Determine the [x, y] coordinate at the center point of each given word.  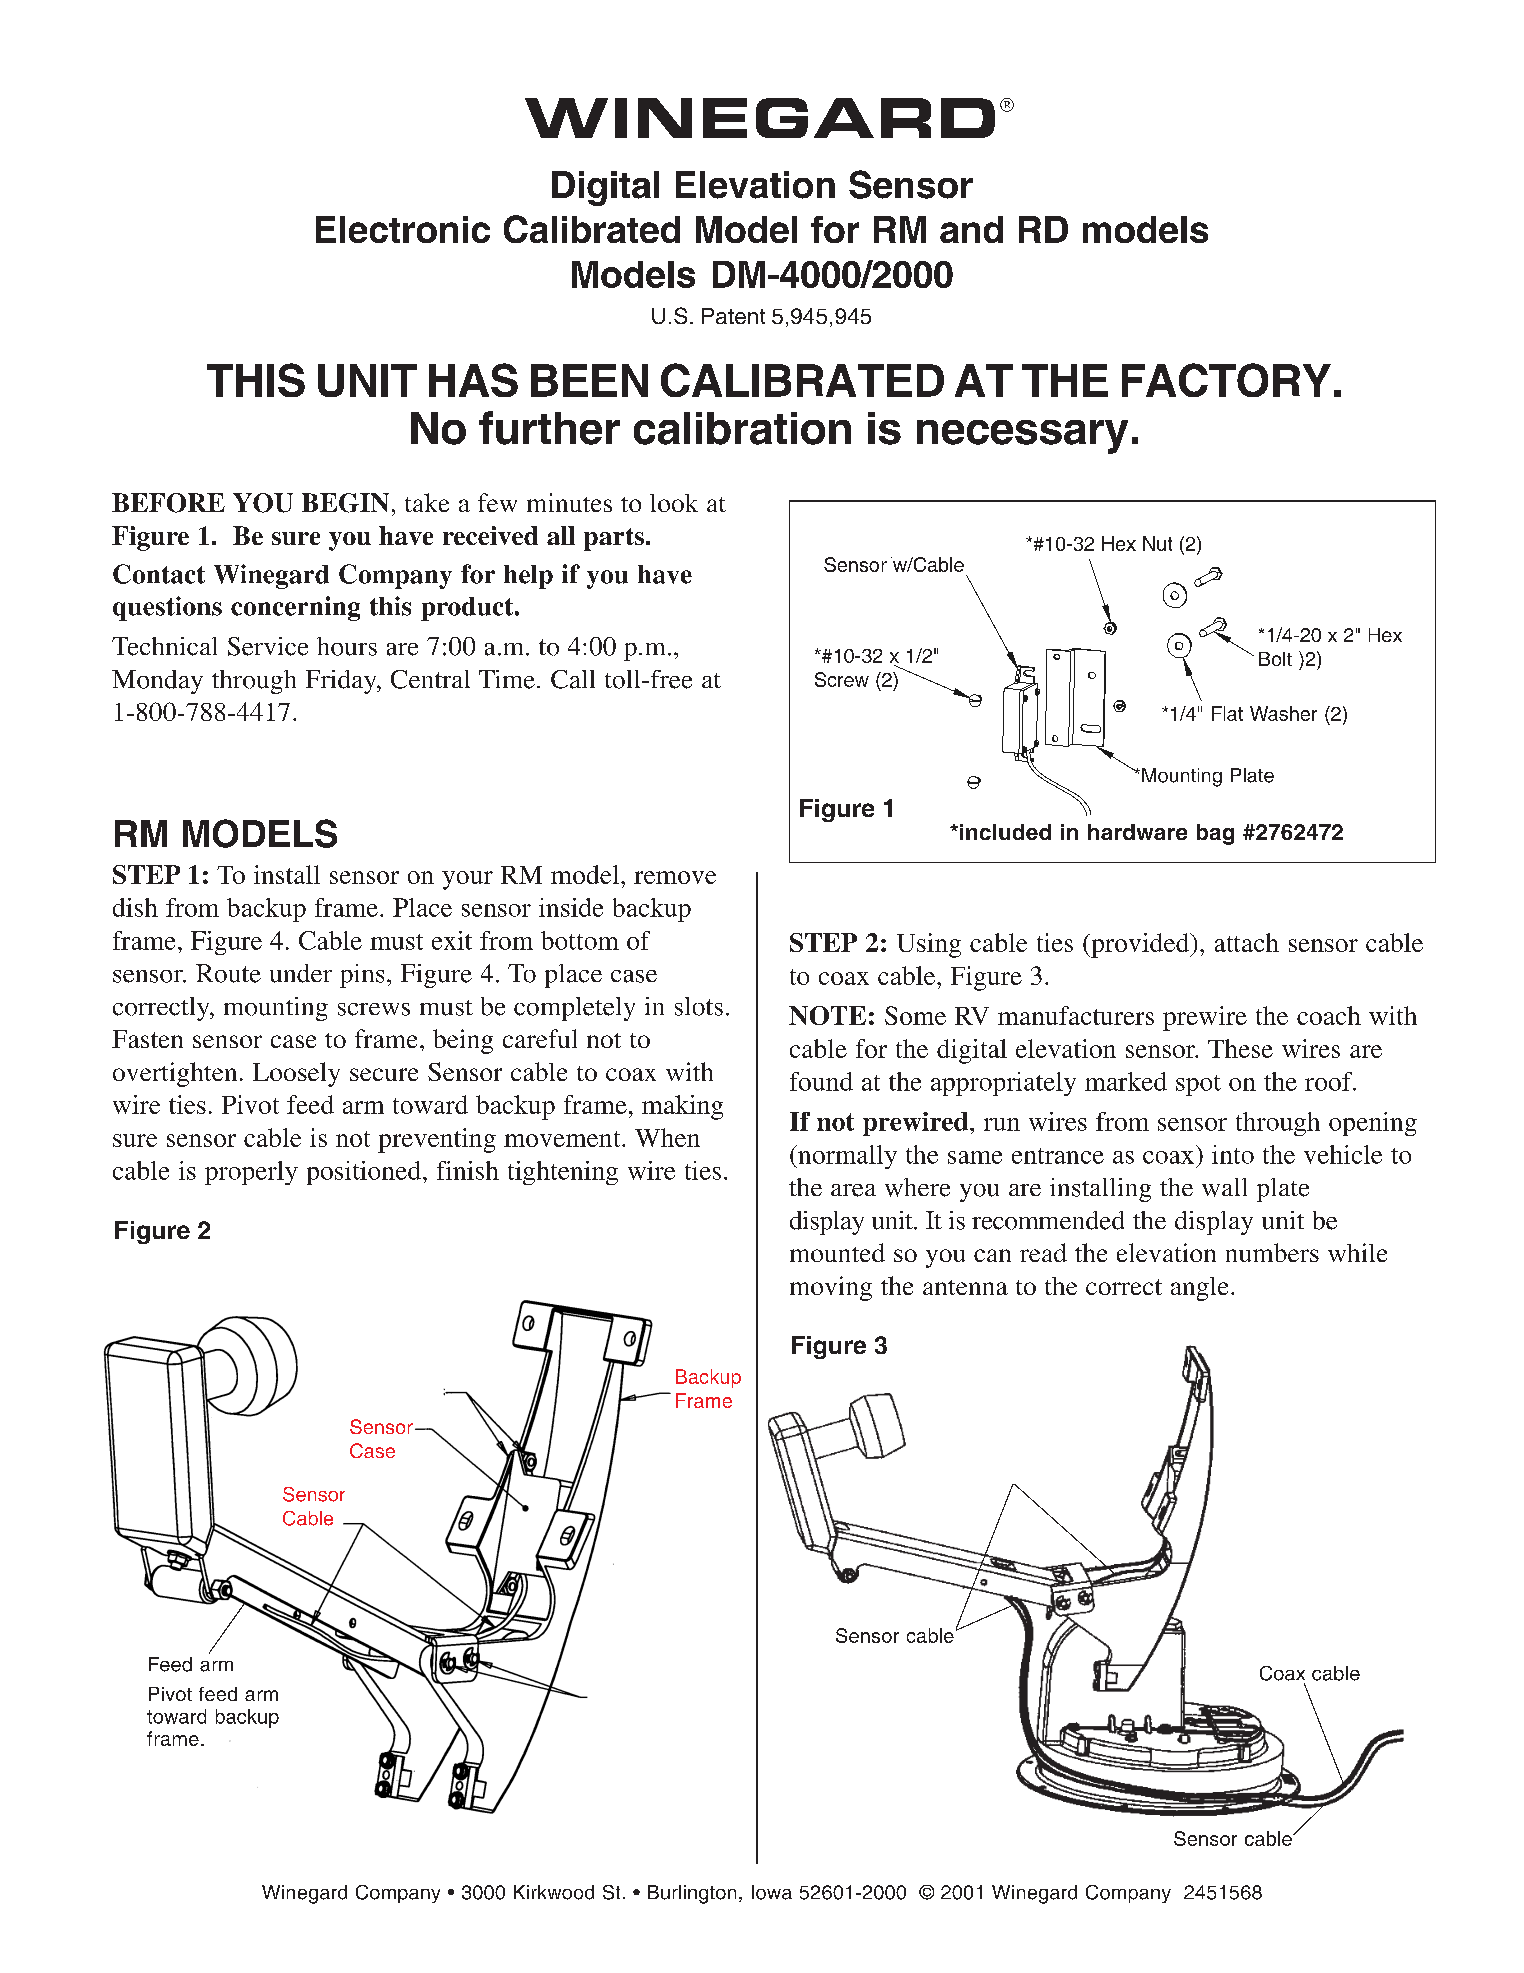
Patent [733, 316]
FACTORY [1226, 380]
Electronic [403, 229]
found [821, 1081]
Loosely [296, 1074]
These [1240, 1048]
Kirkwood [554, 1892]
